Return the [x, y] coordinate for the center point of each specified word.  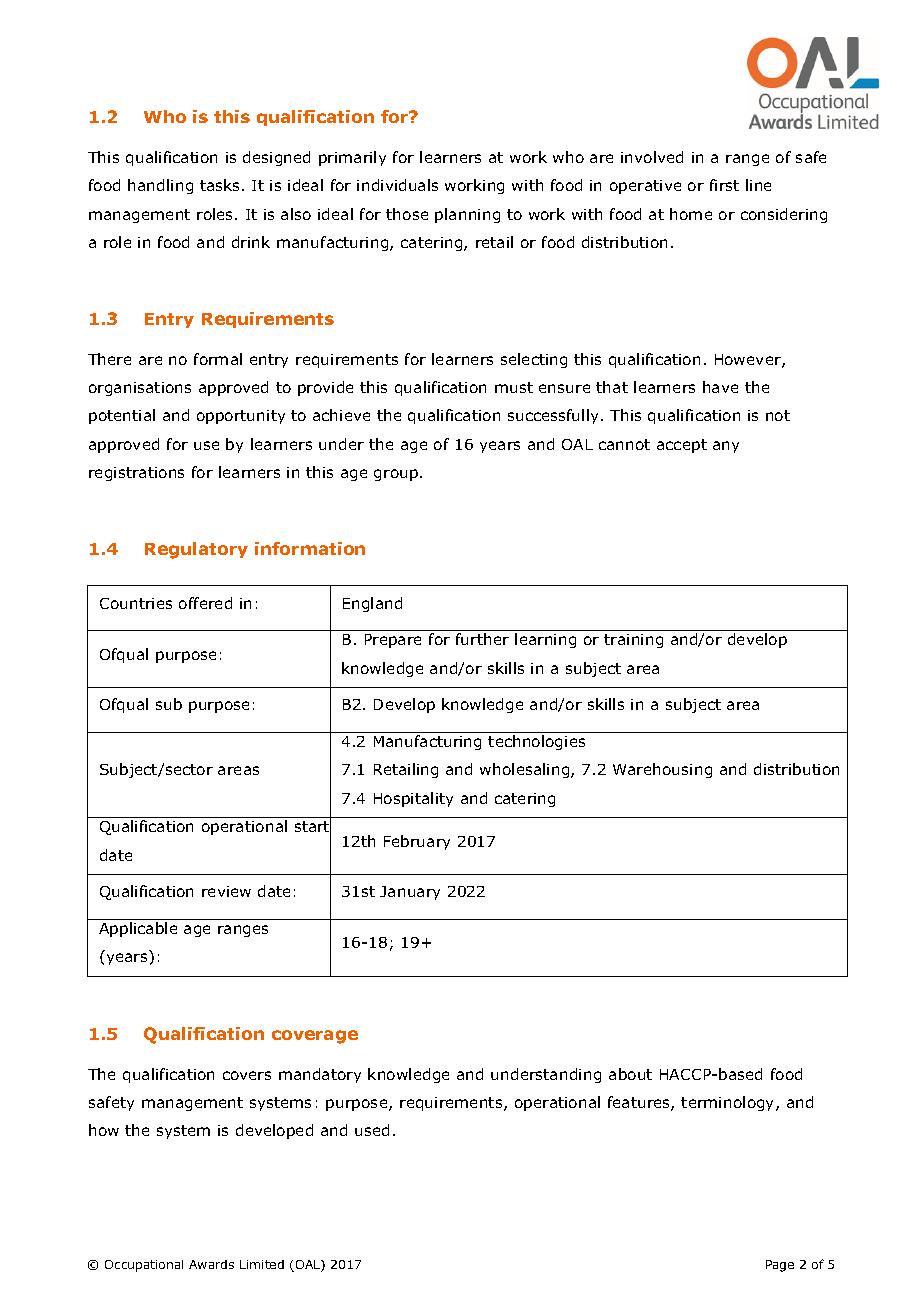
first [724, 185]
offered [205, 603]
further [482, 639]
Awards [211, 1264]
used [372, 1130]
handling [160, 186]
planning [467, 215]
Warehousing [662, 770]
